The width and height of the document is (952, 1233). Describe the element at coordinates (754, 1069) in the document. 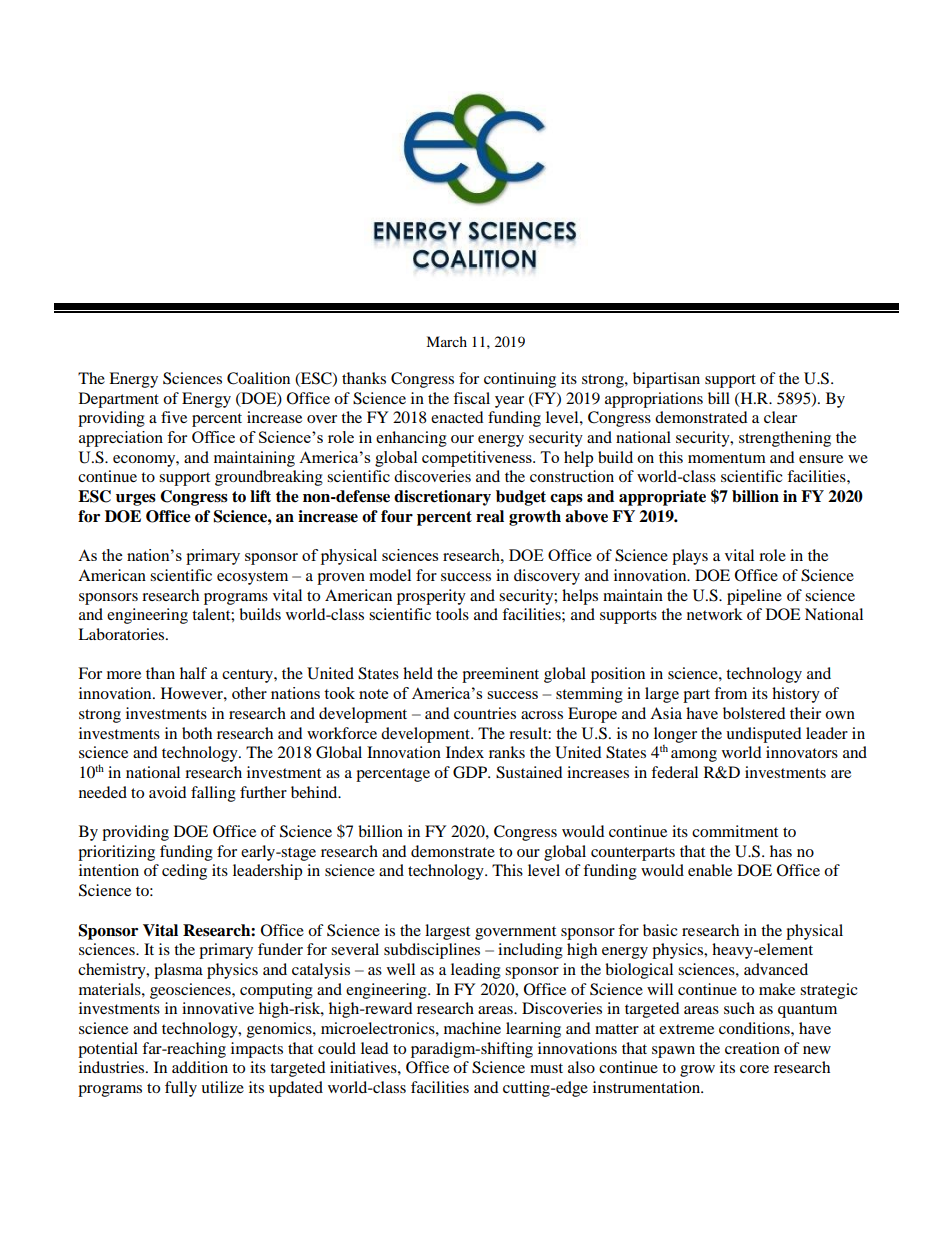

I see `core` at that location.
